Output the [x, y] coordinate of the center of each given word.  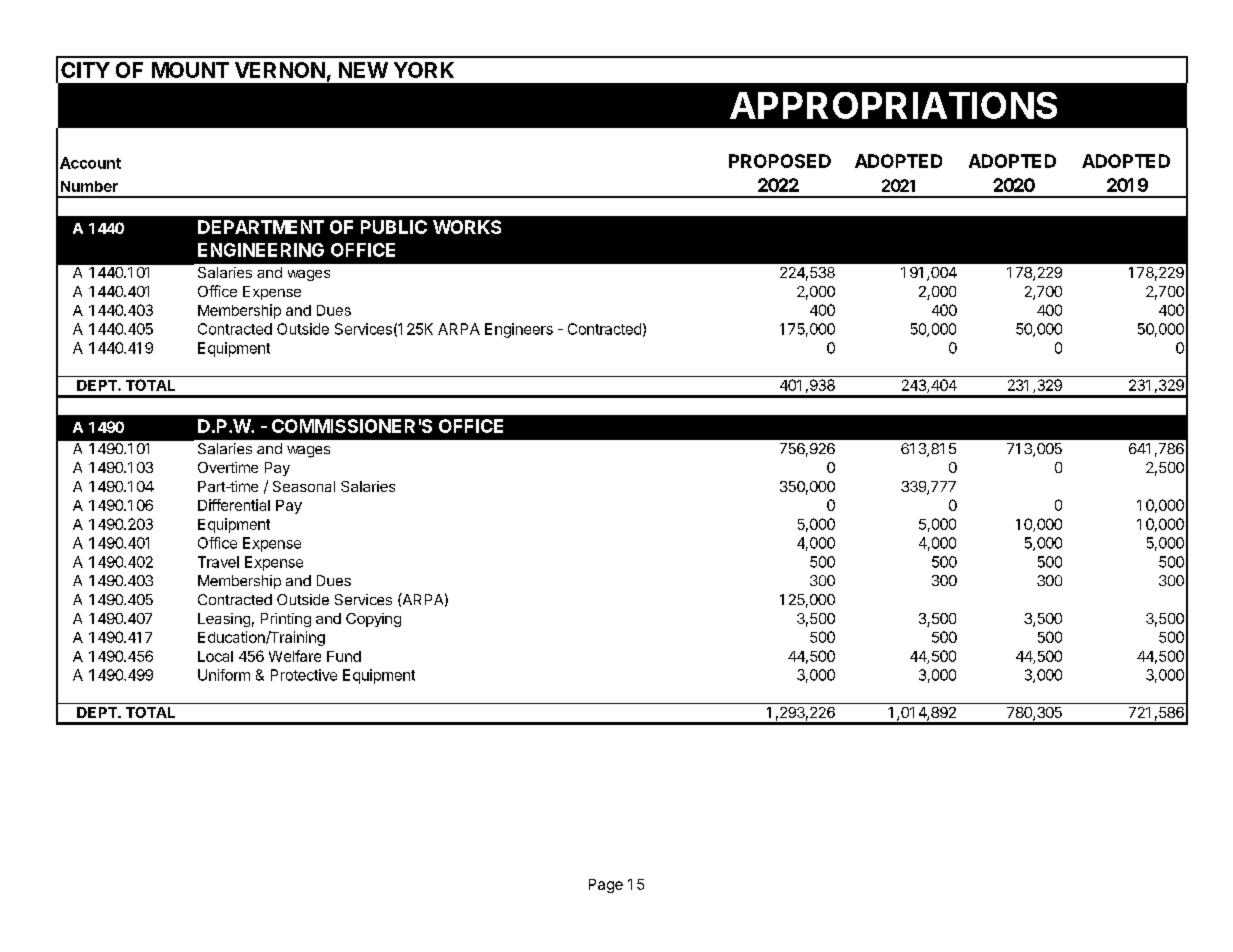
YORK [424, 70]
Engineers [519, 330]
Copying [373, 620]
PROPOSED [780, 161]
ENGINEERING [261, 250]
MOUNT [190, 70]
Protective [304, 675]
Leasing [224, 620]
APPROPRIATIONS [893, 105]
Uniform [224, 675]
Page [606, 886]
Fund [344, 656]
